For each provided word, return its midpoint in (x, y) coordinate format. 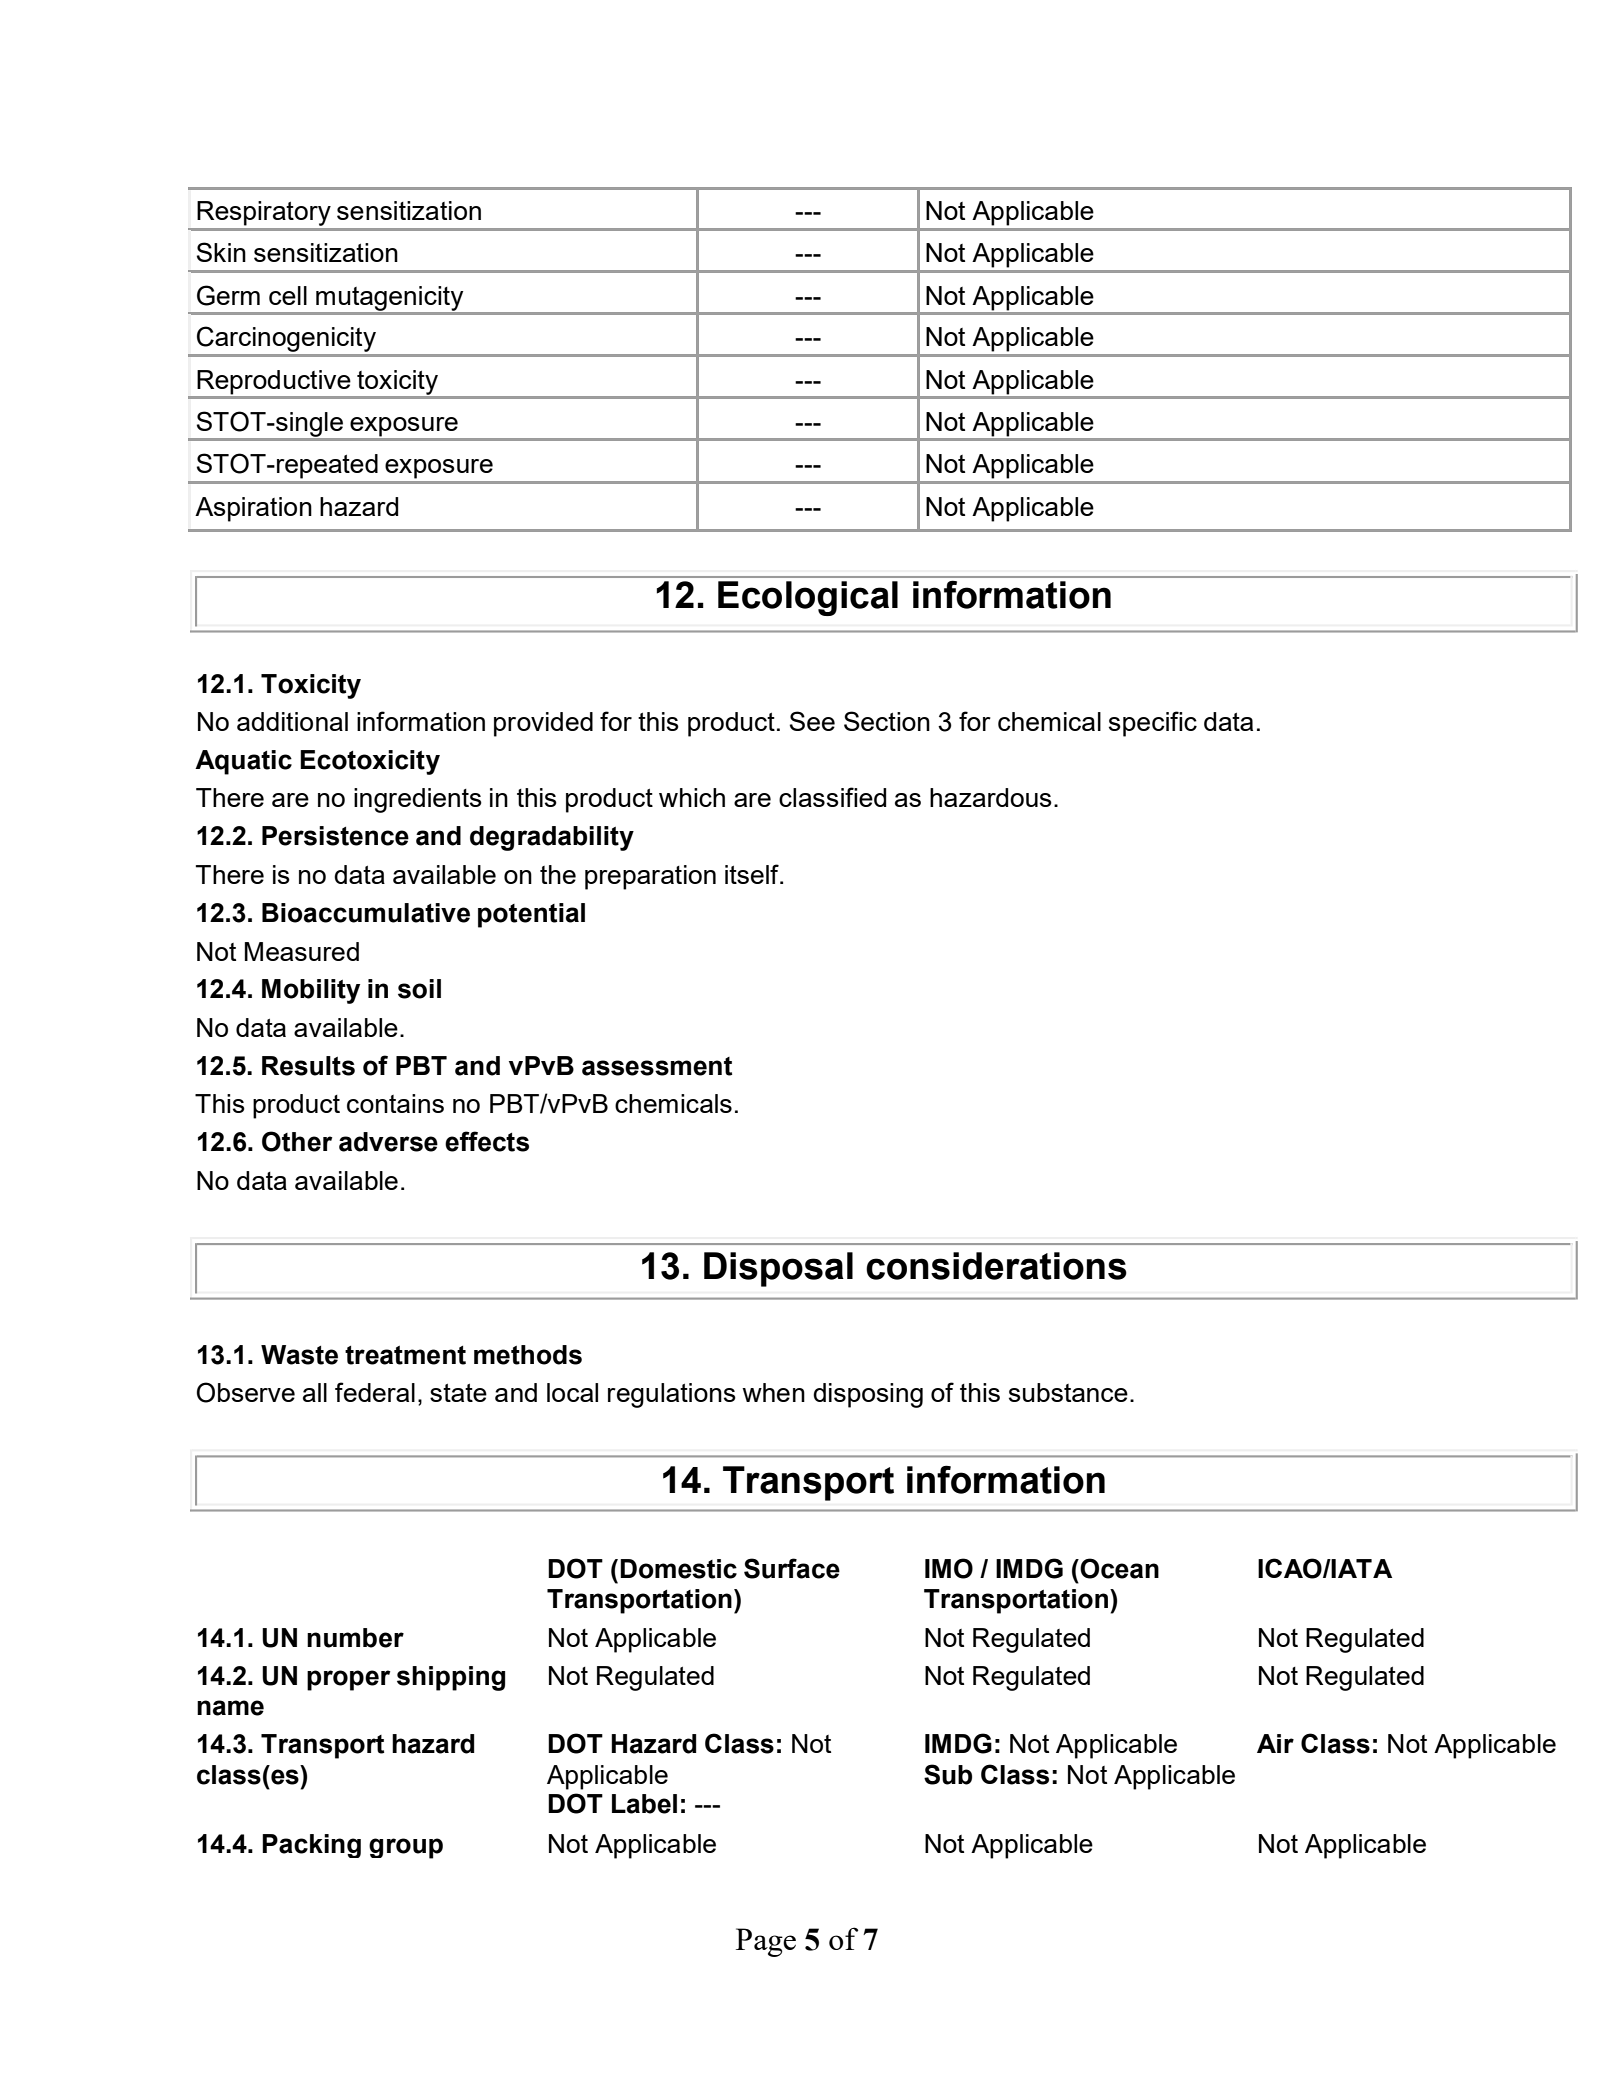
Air (1275, 1743)
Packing (311, 1846)
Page (766, 1942)
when (773, 1392)
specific (1153, 724)
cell (288, 295)
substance (1068, 1392)
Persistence (335, 836)
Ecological (808, 598)
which (692, 797)
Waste (299, 1355)
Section (887, 721)
